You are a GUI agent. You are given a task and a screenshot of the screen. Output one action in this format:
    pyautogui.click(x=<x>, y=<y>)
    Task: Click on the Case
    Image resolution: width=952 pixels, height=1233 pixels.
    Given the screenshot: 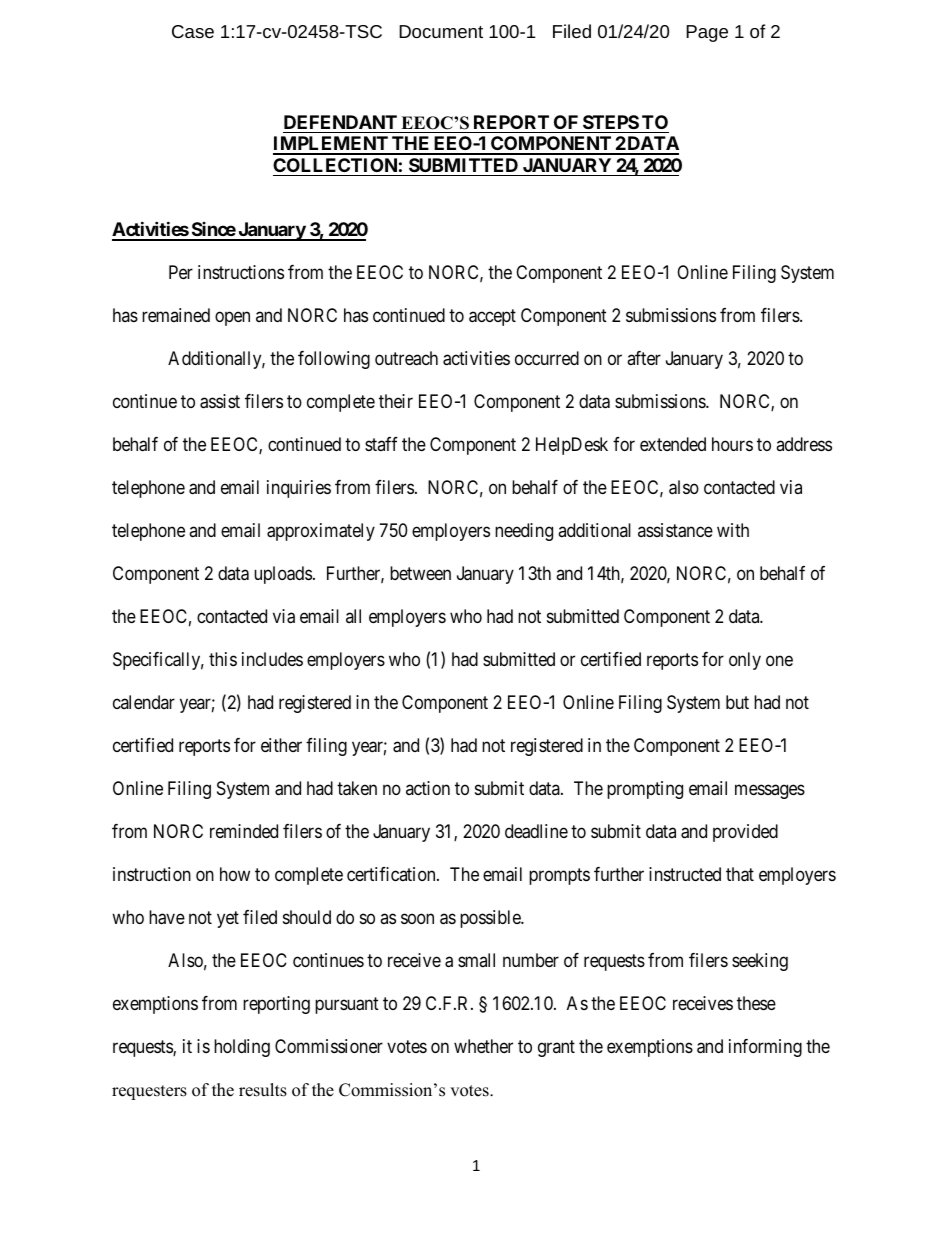 What is the action you would take?
    pyautogui.click(x=193, y=31)
